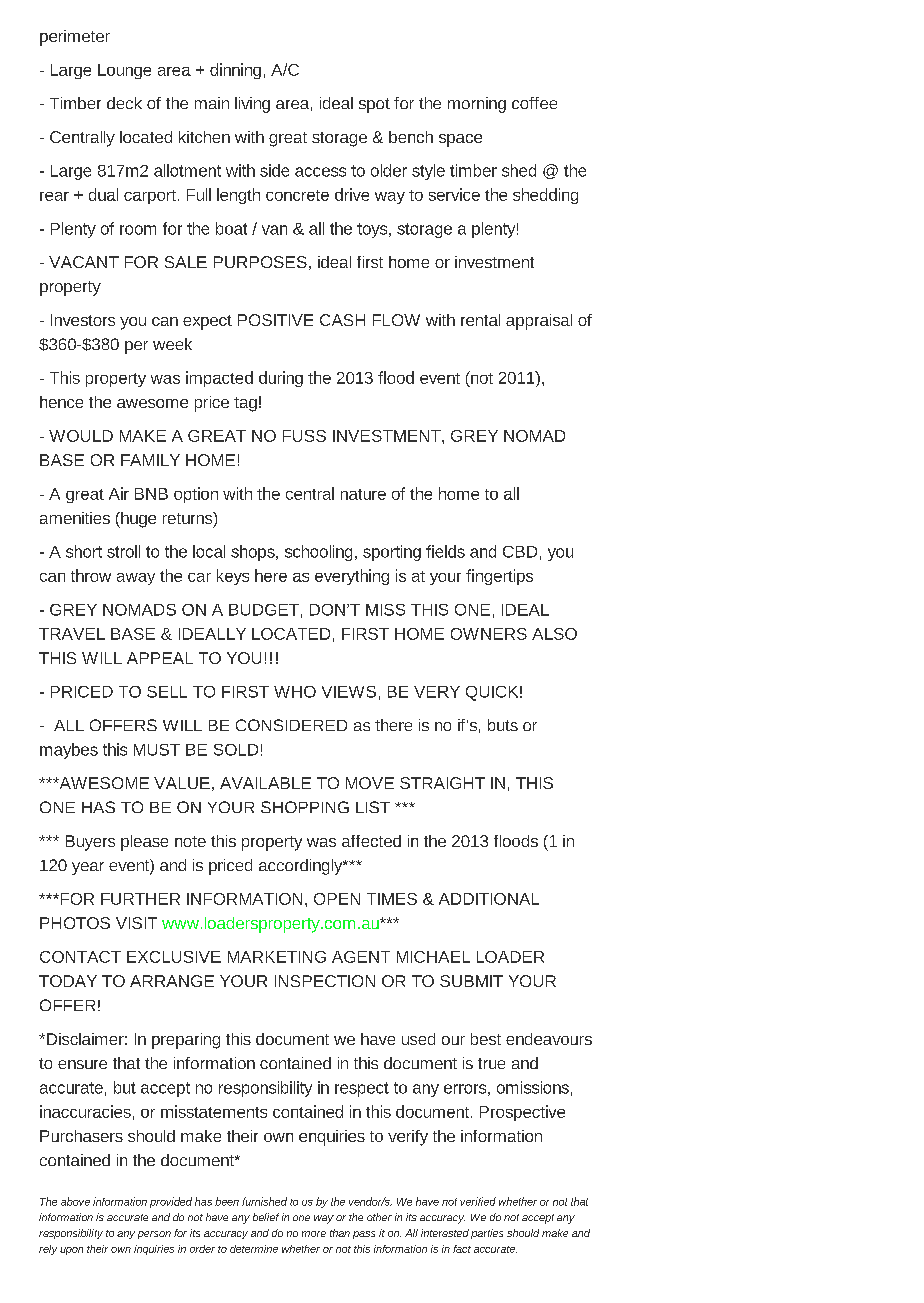 This image has height=1303, width=924. I want to click on above, so click(75, 1201).
